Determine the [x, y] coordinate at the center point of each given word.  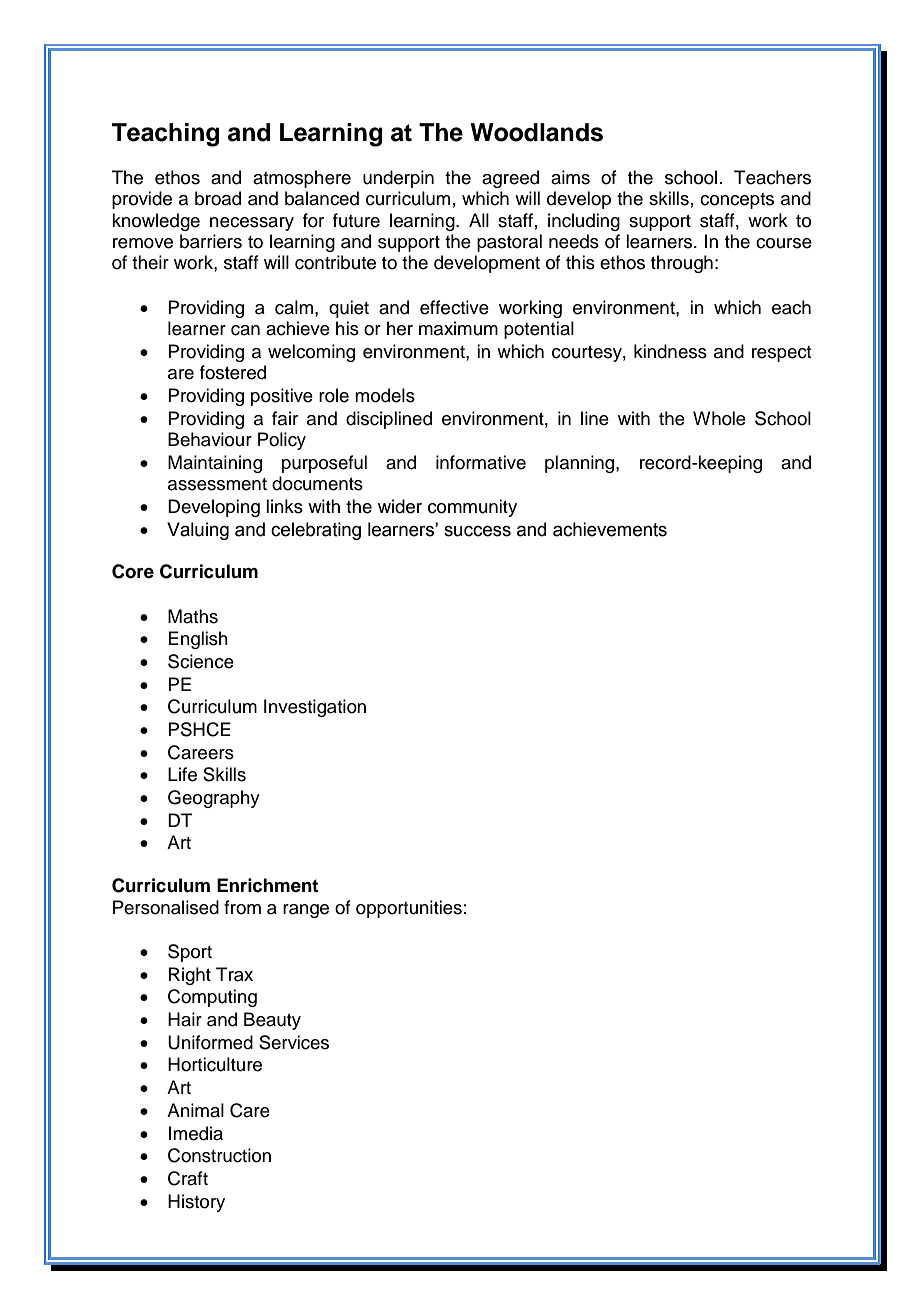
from [242, 907]
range [306, 911]
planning [581, 464]
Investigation [315, 708]
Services [294, 1042]
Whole [719, 418]
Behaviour [210, 439]
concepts [737, 201]
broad [218, 198]
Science [201, 661]
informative [481, 462]
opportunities [409, 909]
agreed [510, 179]
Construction [219, 1155]
